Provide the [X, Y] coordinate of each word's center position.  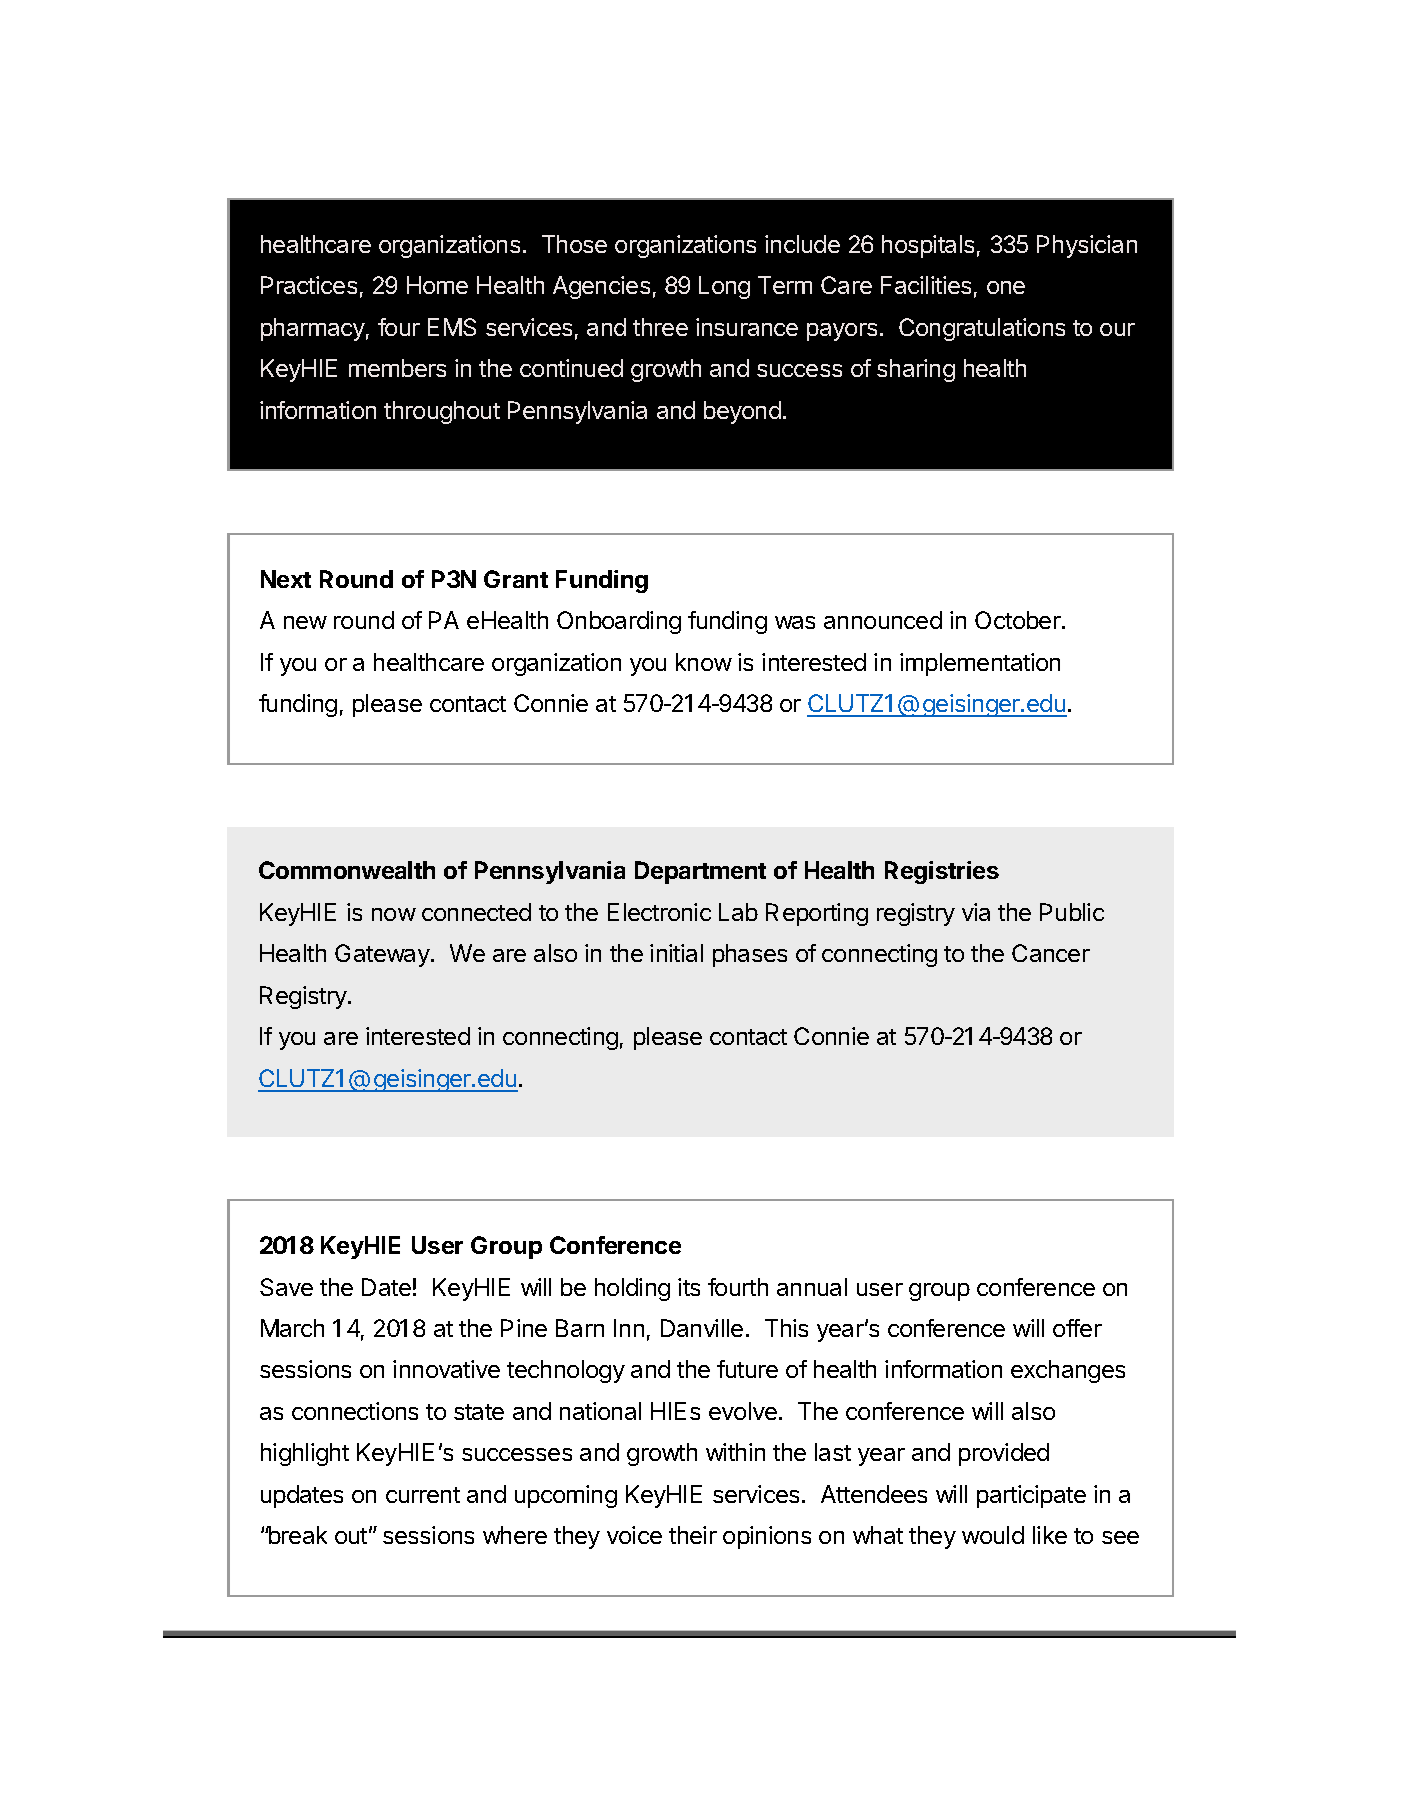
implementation [980, 664]
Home [437, 285]
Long [724, 287]
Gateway [383, 955]
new [305, 622]
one [1006, 287]
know [704, 662]
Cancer [1051, 953]
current [423, 1495]
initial [676, 953]
